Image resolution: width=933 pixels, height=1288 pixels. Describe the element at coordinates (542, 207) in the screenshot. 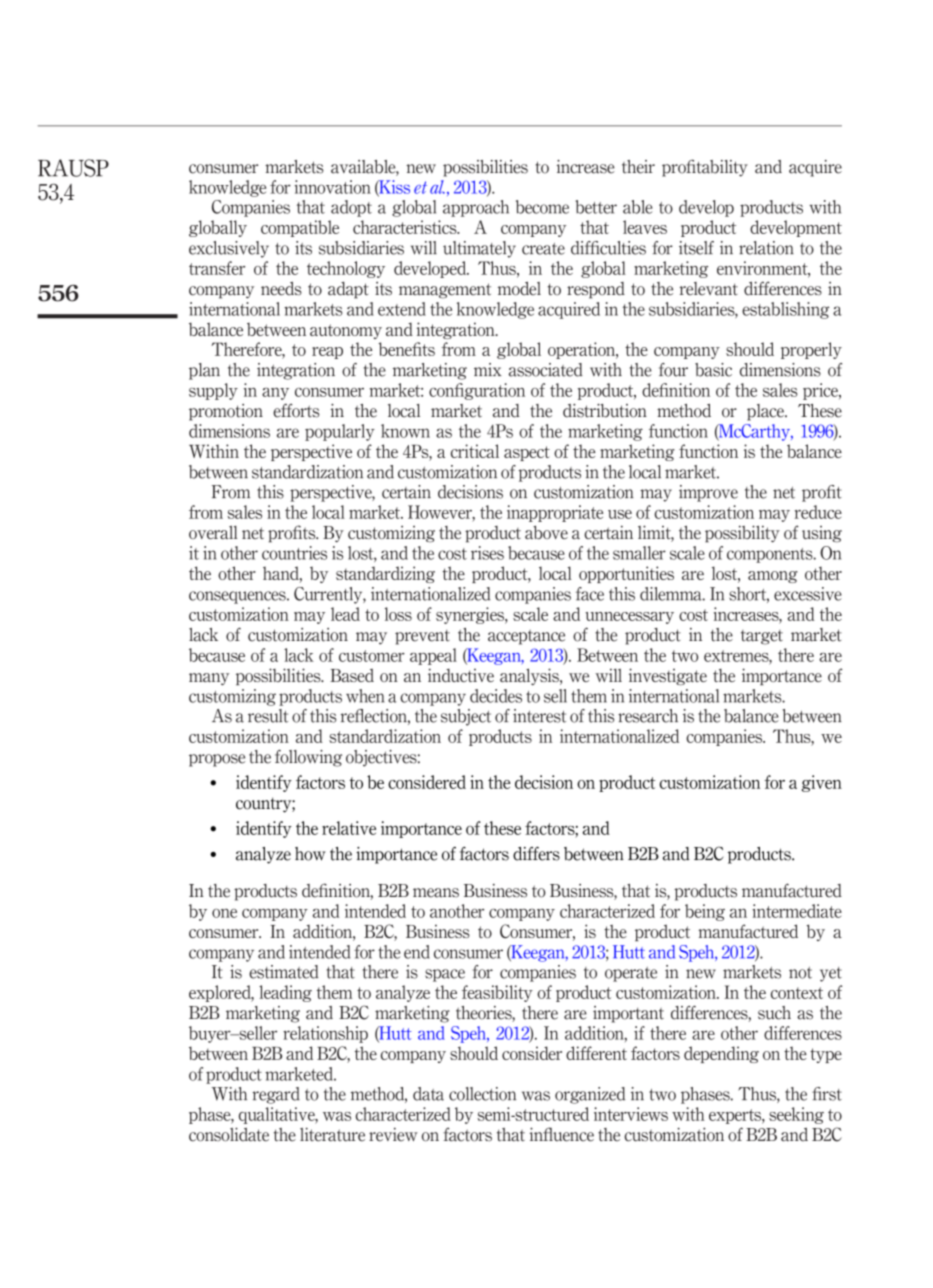

I see `become` at that location.
